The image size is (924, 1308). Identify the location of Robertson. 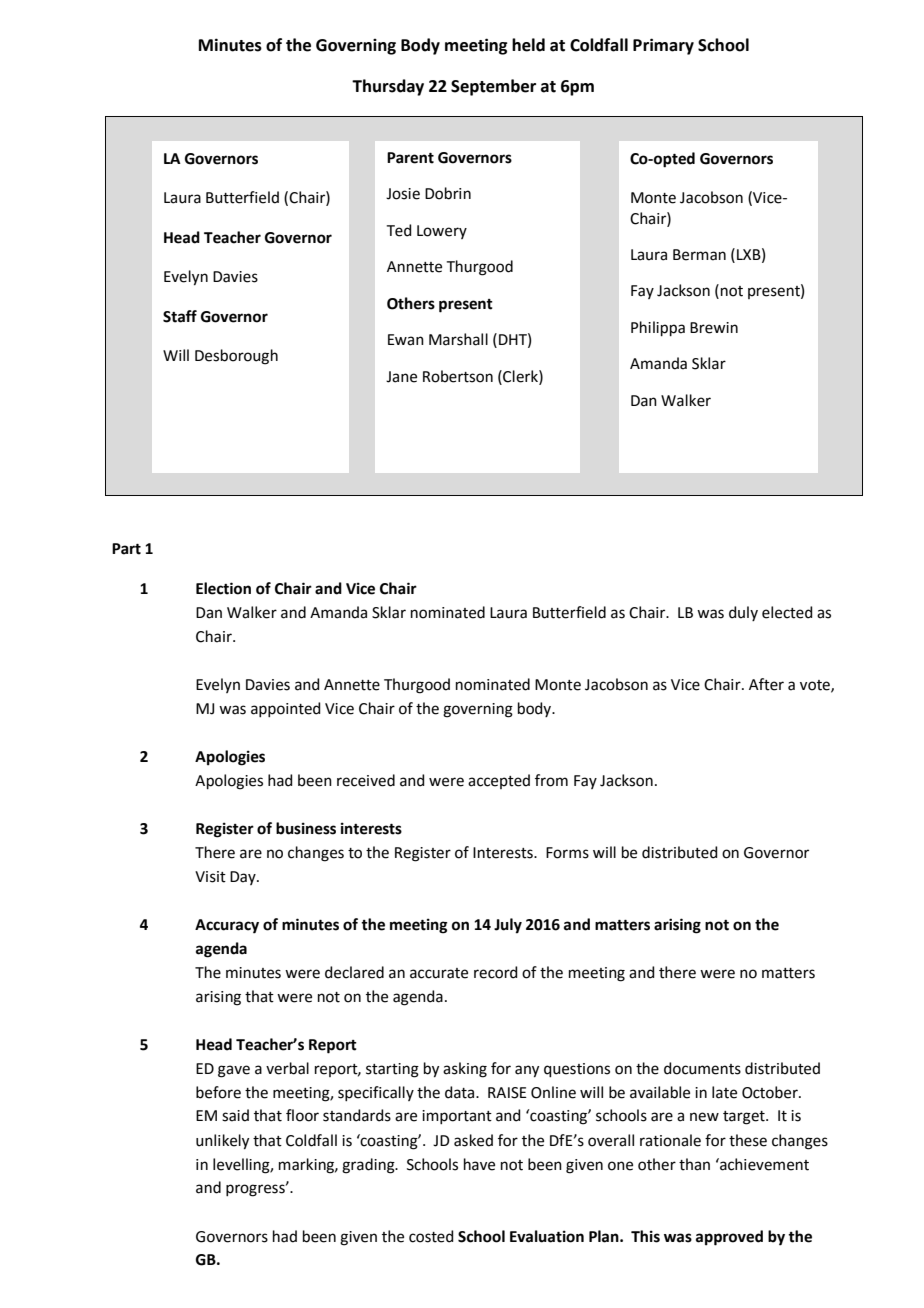
(458, 376).
